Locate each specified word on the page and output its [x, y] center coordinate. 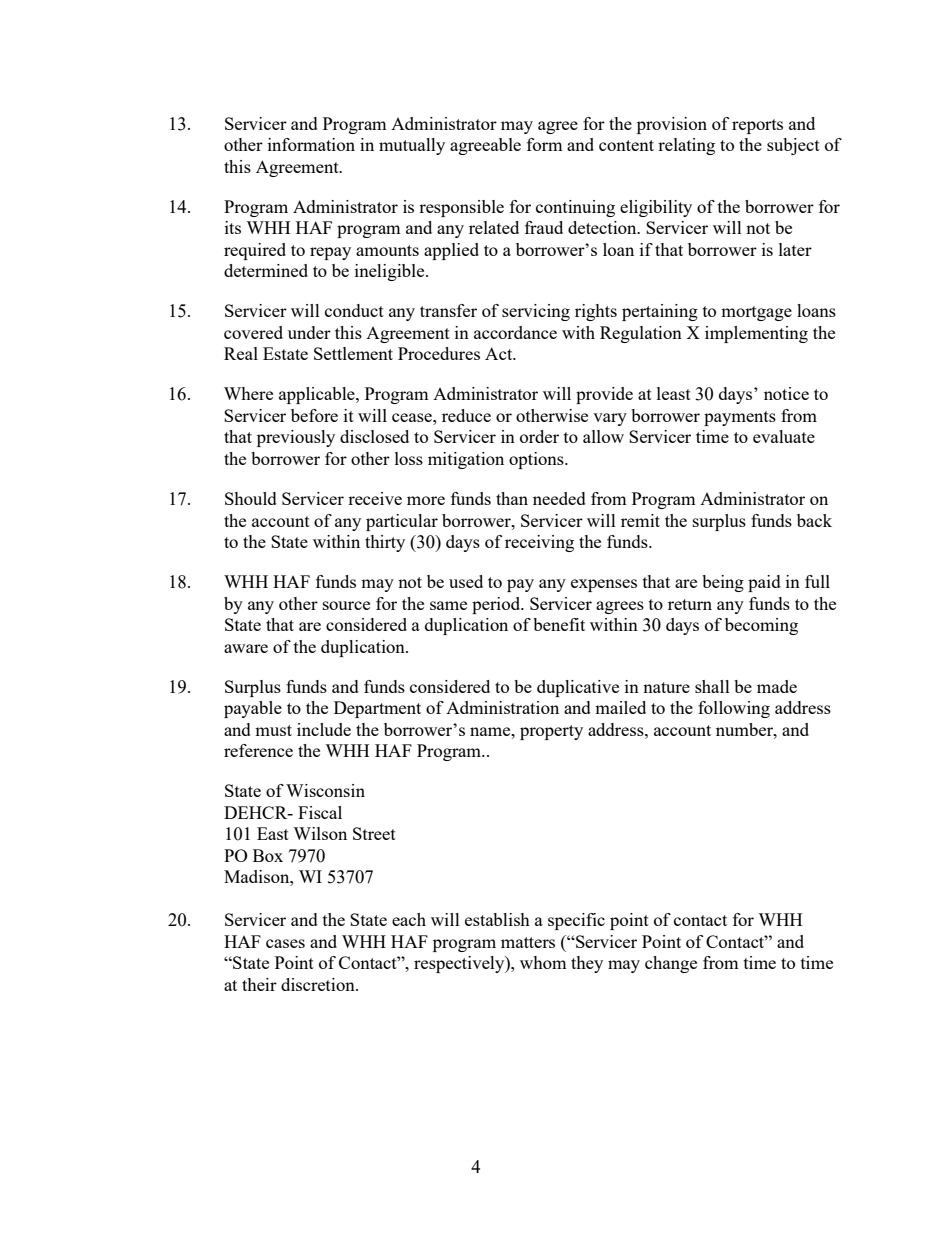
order [539, 436]
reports [757, 126]
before [314, 415]
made [777, 686]
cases [285, 943]
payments [740, 418]
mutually [412, 146]
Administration [502, 707]
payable [253, 709]
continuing [575, 208]
